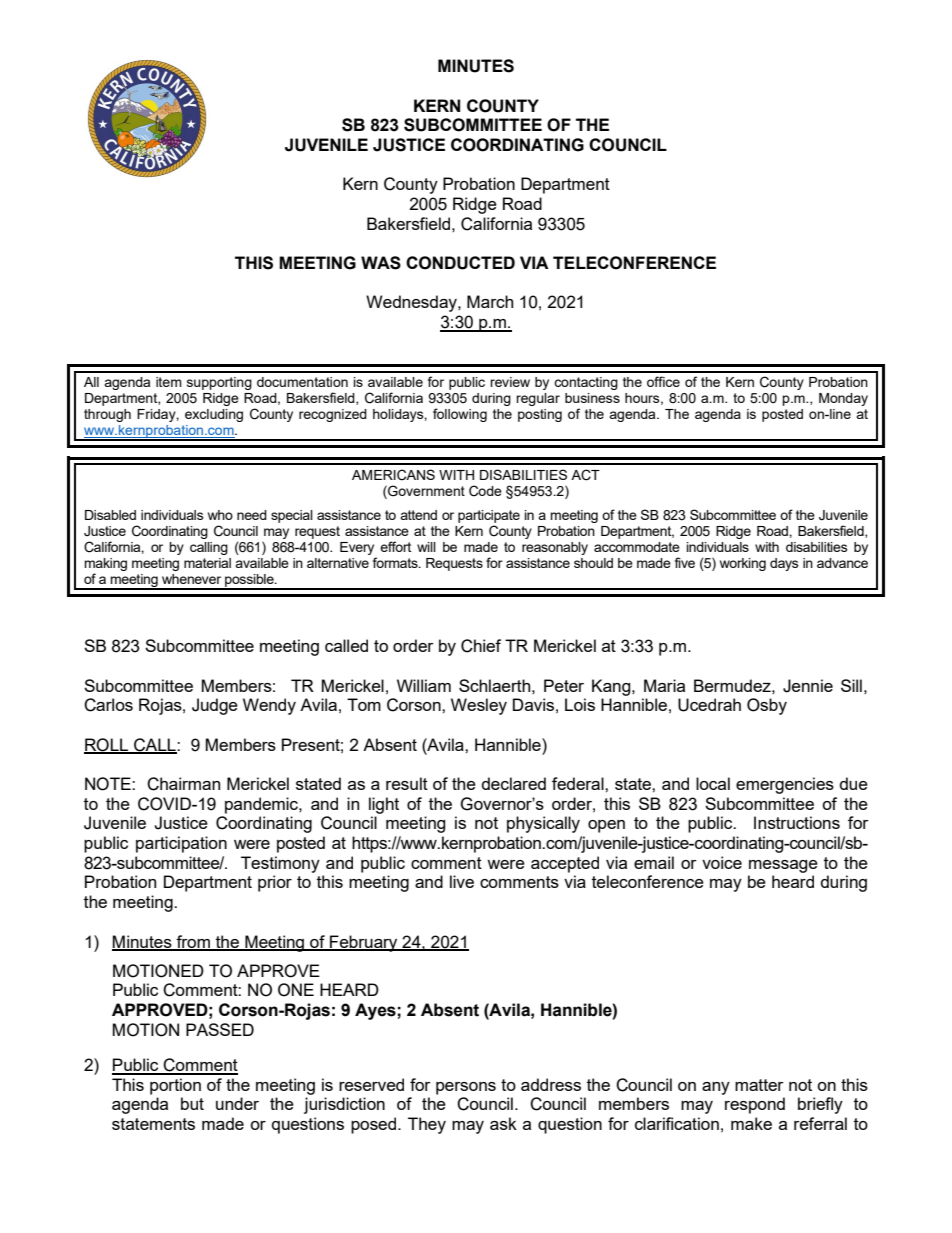 This screenshot has height=1233, width=952. What do you see at coordinates (193, 942) in the screenshot?
I see `from` at bounding box center [193, 942].
